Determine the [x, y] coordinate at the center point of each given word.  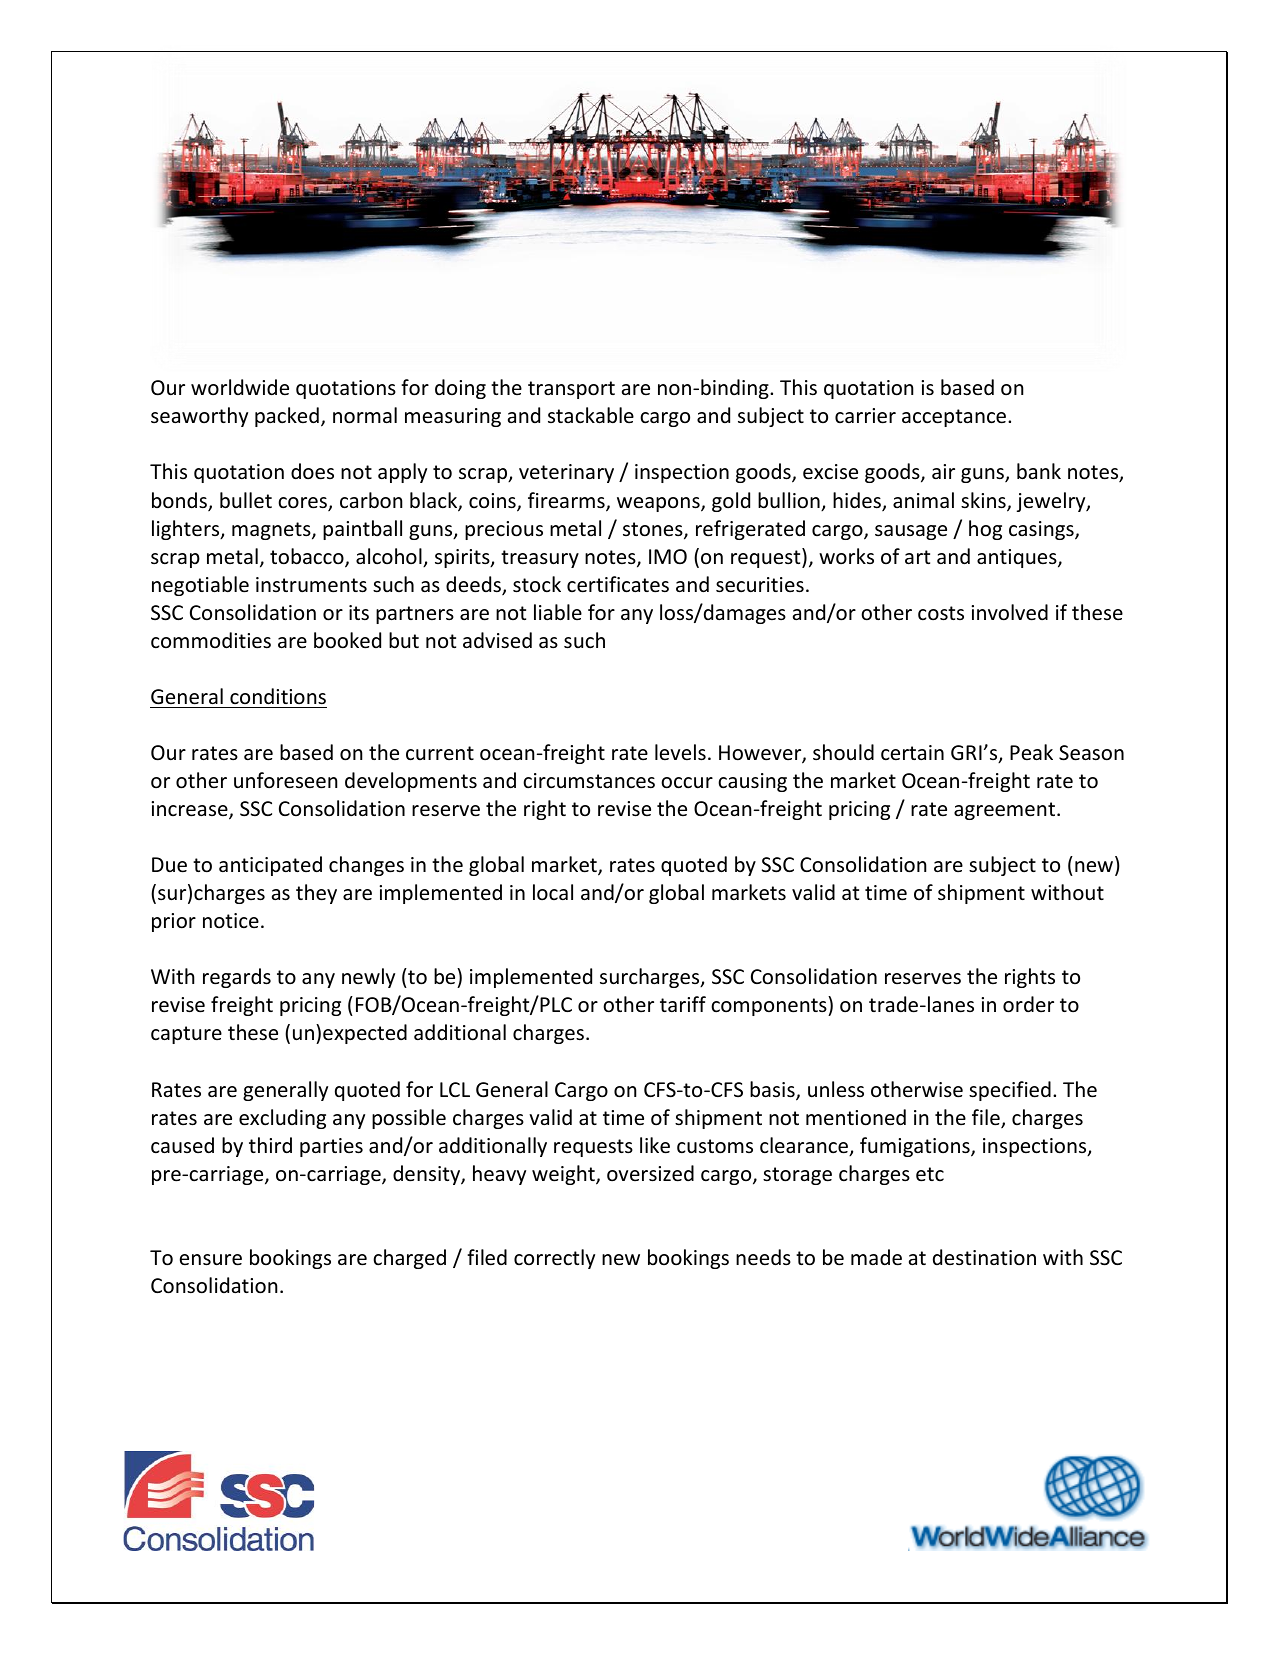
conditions [278, 696]
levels [680, 752]
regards [237, 978]
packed [287, 417]
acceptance [954, 418]
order [1028, 1004]
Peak [1031, 752]
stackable [591, 415]
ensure [211, 1260]
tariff [683, 1004]
